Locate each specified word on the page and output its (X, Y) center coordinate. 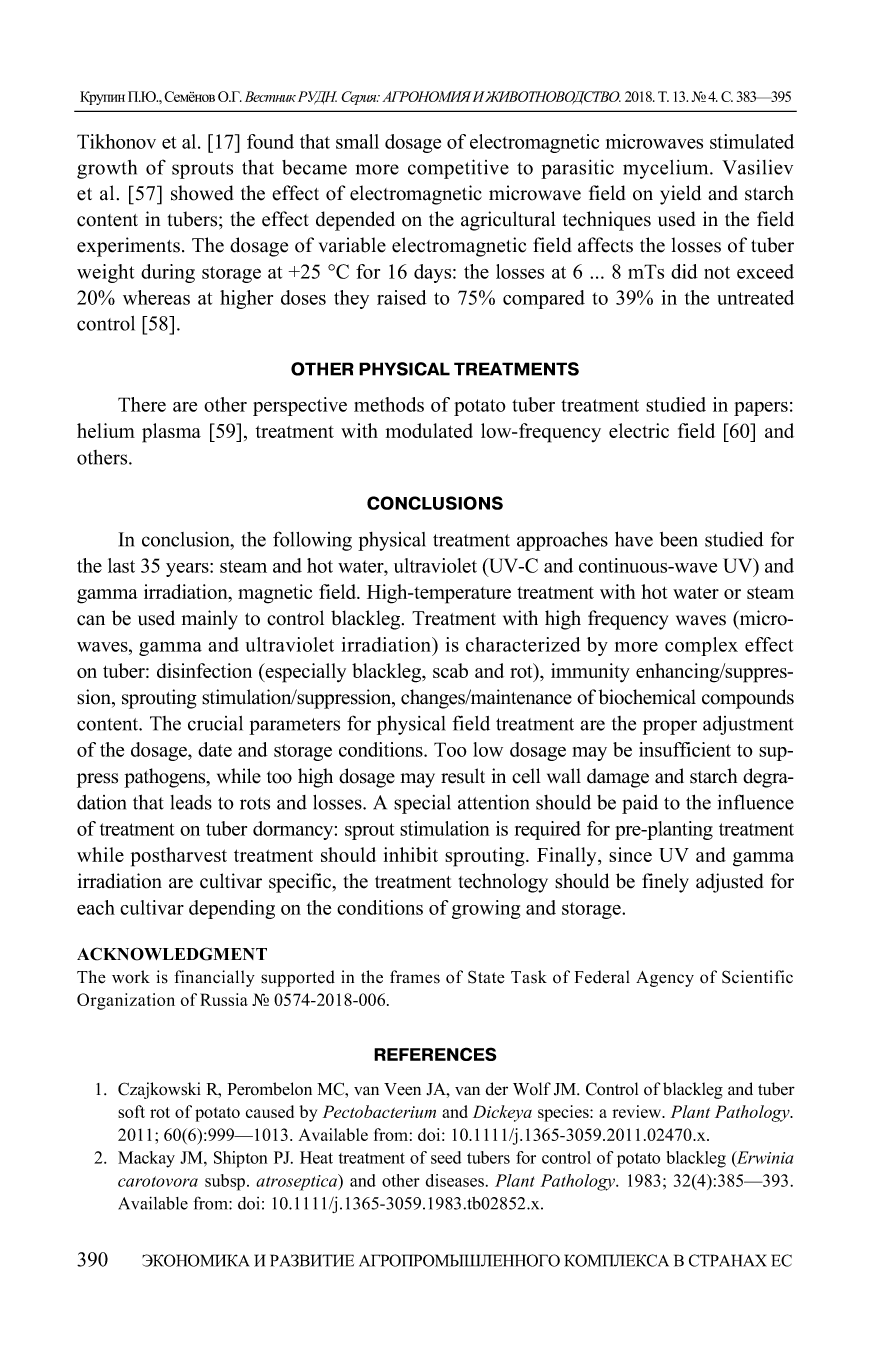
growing (486, 909)
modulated (429, 430)
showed (202, 193)
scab (450, 670)
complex (701, 646)
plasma (171, 433)
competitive (458, 169)
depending (232, 909)
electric (639, 430)
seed (446, 1157)
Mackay (146, 1159)
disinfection (204, 670)
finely (665, 883)
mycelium (667, 169)
